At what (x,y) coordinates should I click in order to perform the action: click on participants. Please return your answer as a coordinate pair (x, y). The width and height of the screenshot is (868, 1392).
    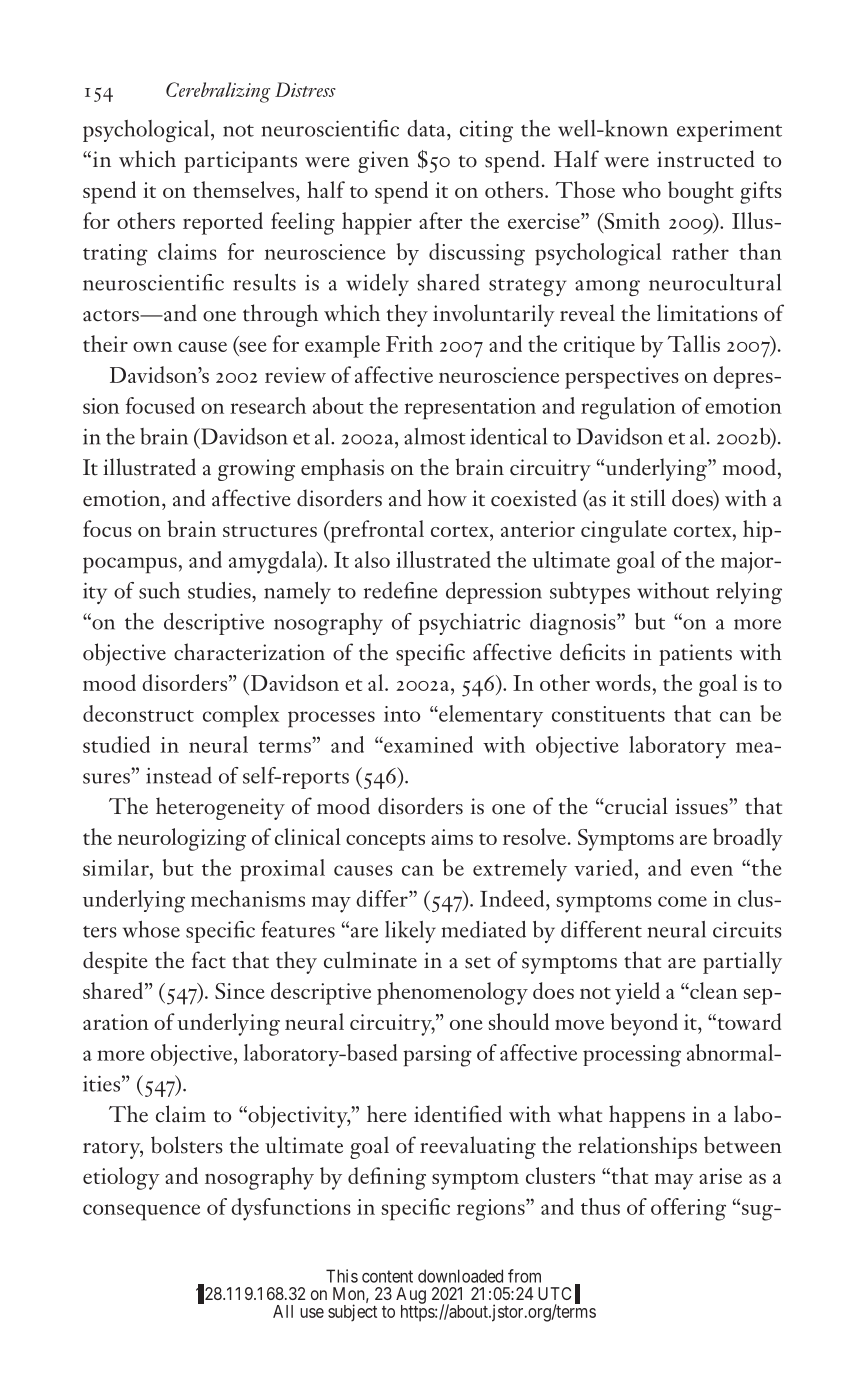
    Looking at the image, I should click on (240, 162).
